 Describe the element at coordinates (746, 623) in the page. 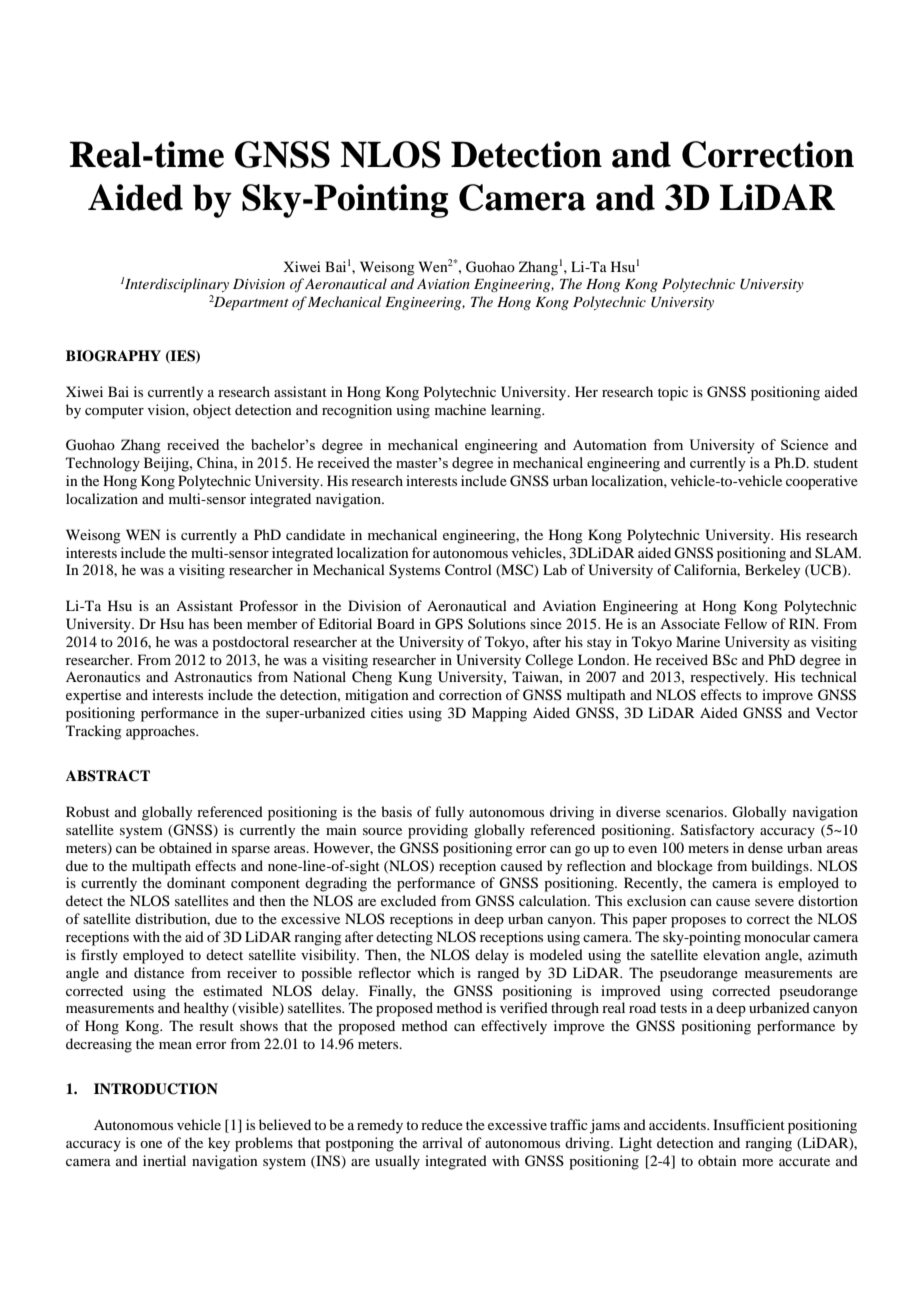

I see `Fellow` at that location.
